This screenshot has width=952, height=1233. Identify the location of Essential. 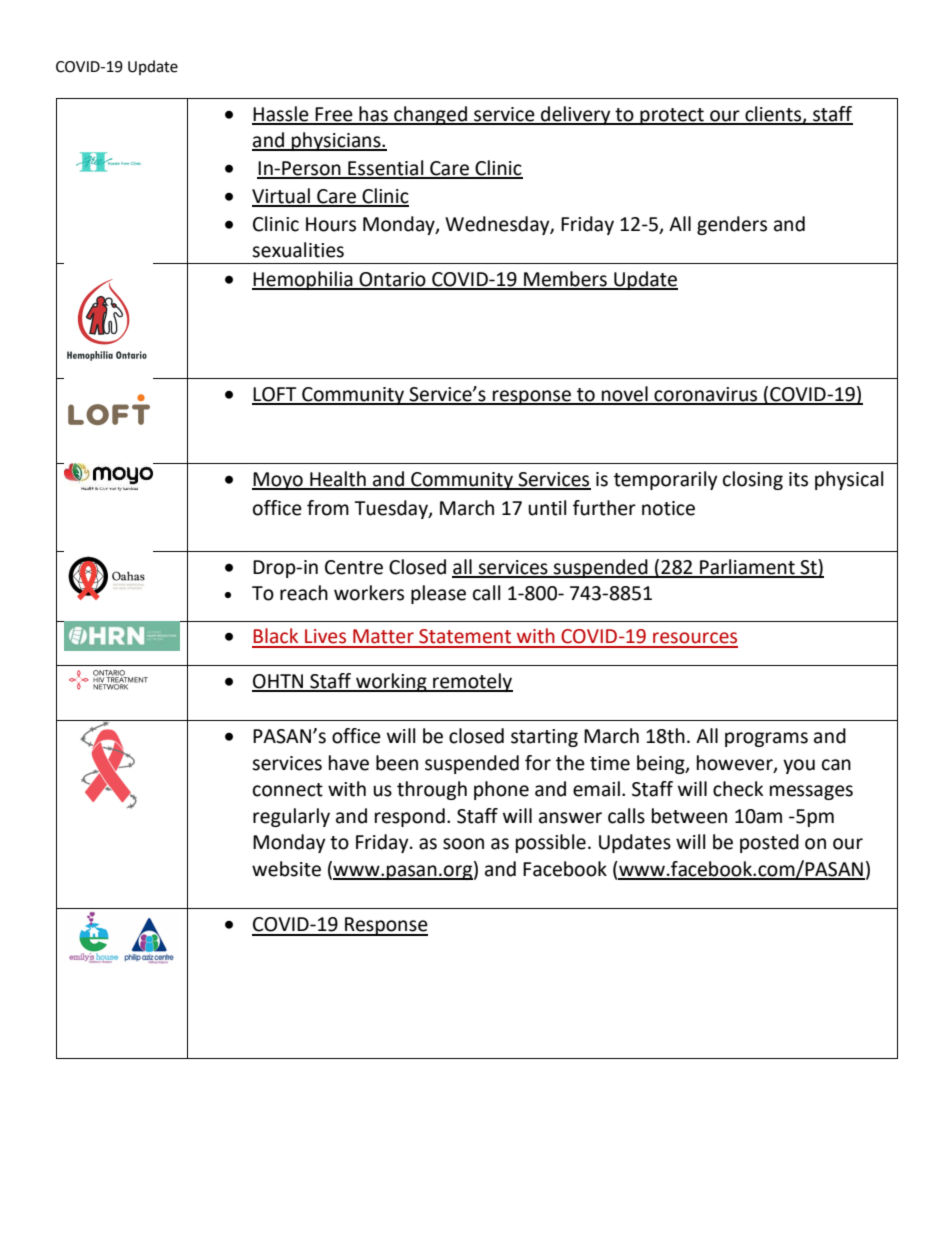
(386, 169).
